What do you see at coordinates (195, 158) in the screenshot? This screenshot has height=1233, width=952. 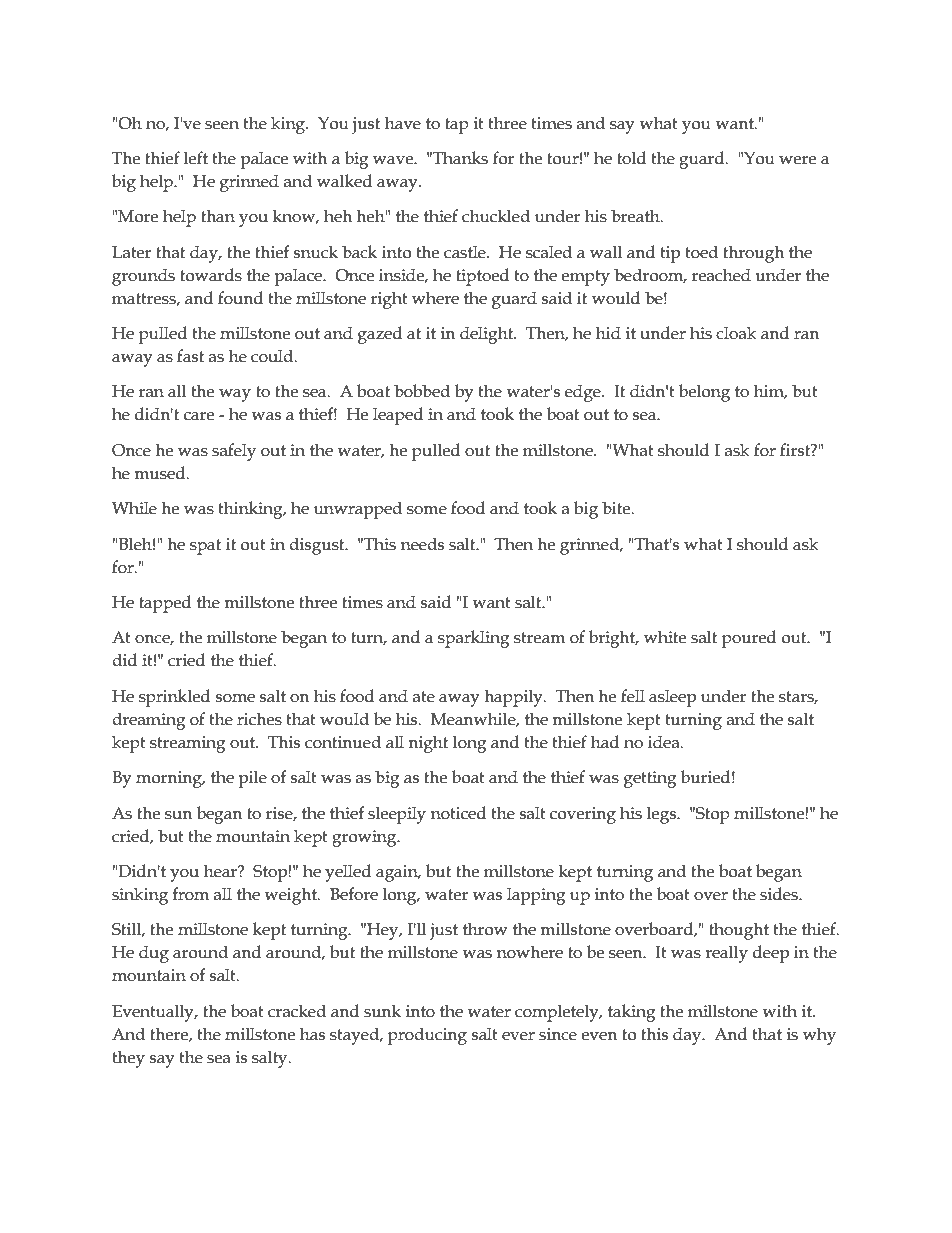 I see `left` at bounding box center [195, 158].
